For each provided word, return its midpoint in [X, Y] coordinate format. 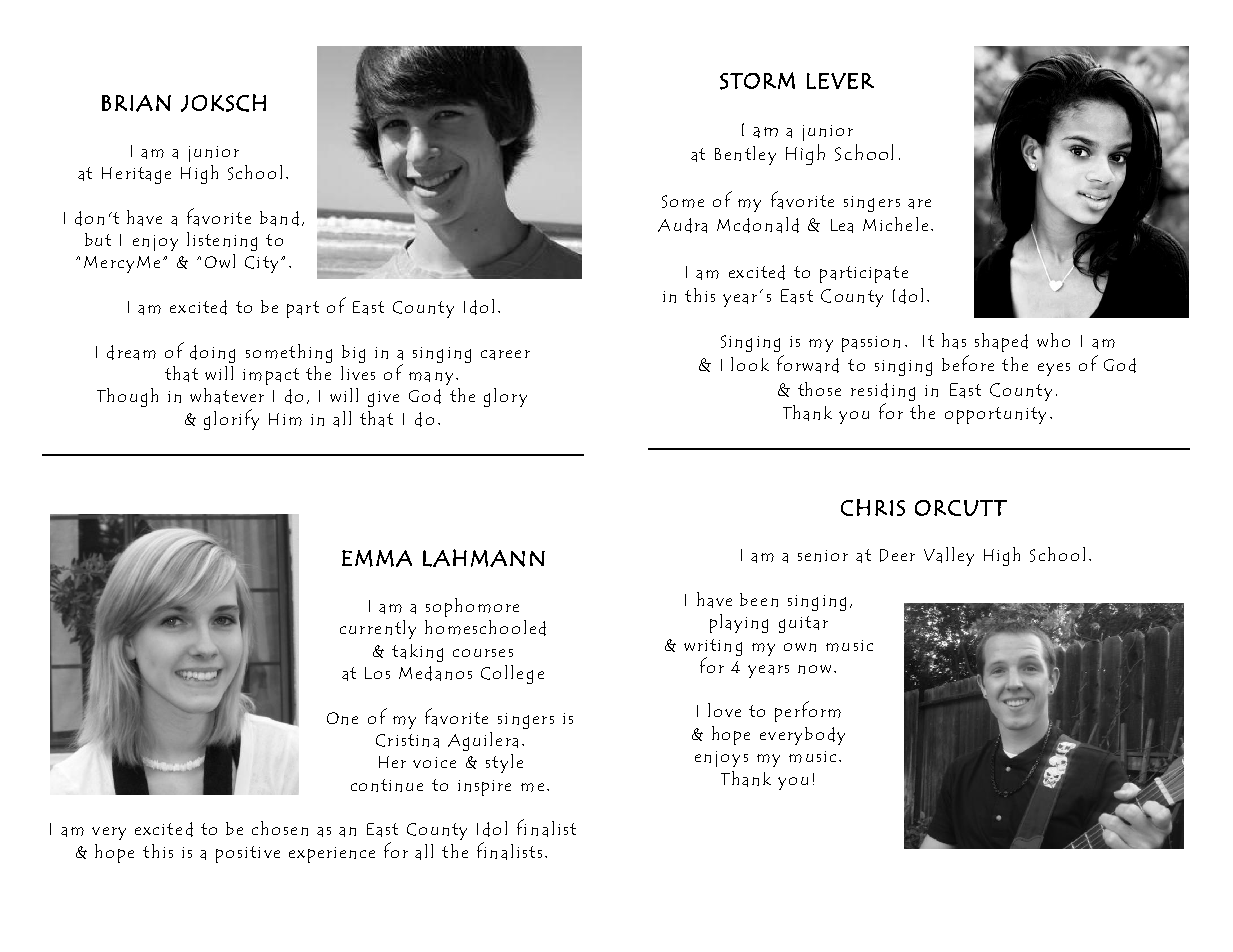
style [504, 763]
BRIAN [136, 103]
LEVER [840, 81]
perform [808, 711]
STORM [757, 81]
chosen [280, 828]
